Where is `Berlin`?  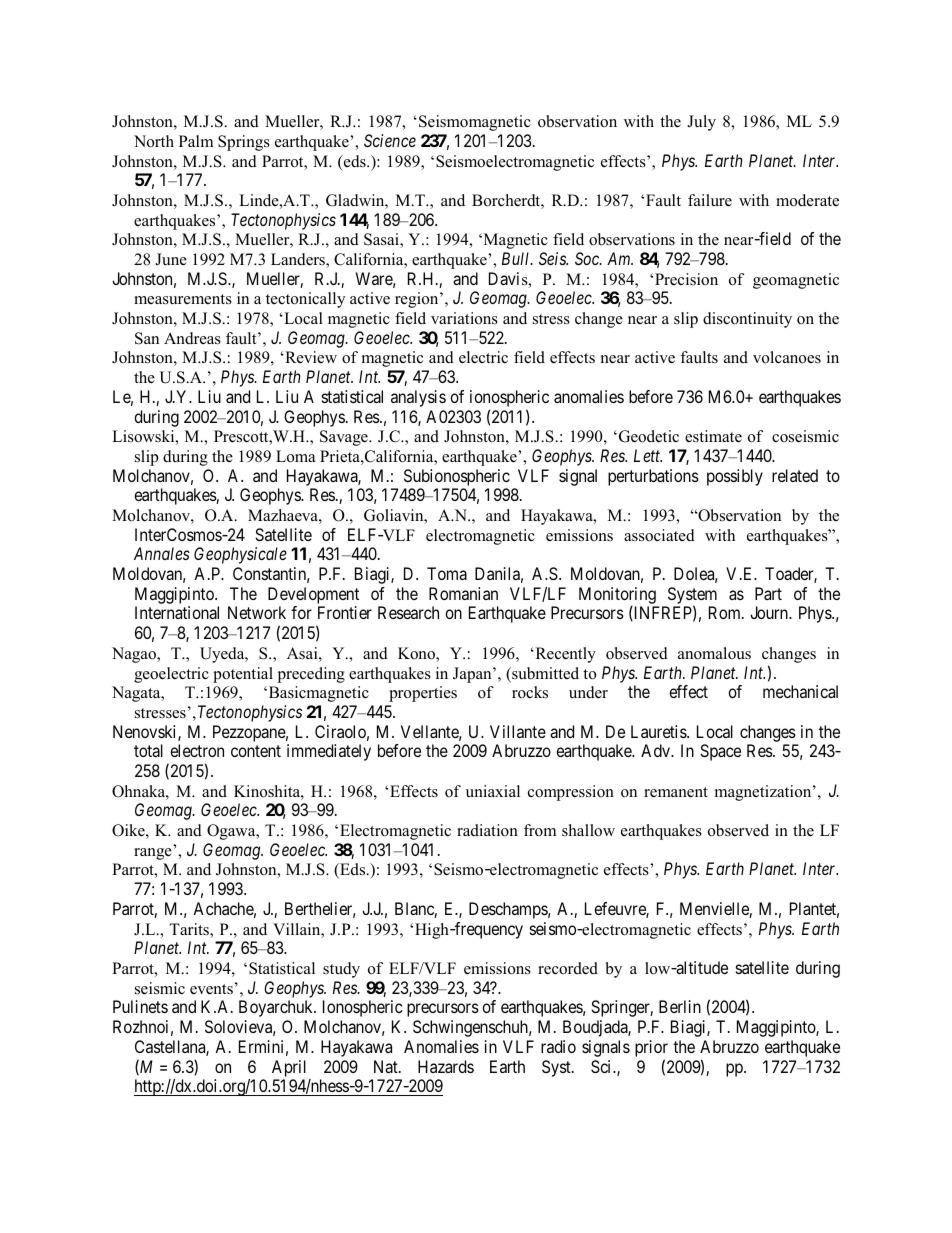
Berlin is located at coordinates (680, 1006).
